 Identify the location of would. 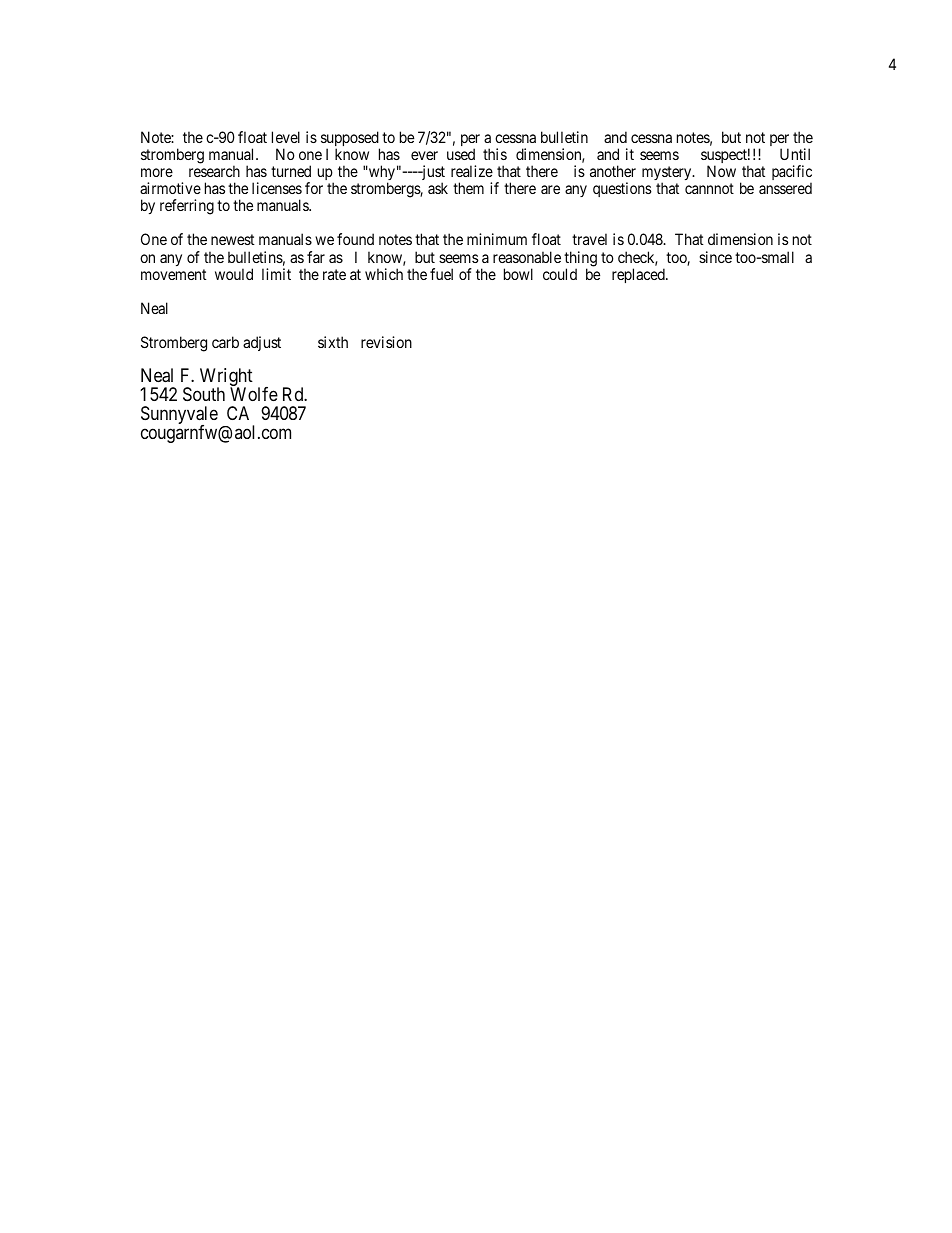
(234, 274).
